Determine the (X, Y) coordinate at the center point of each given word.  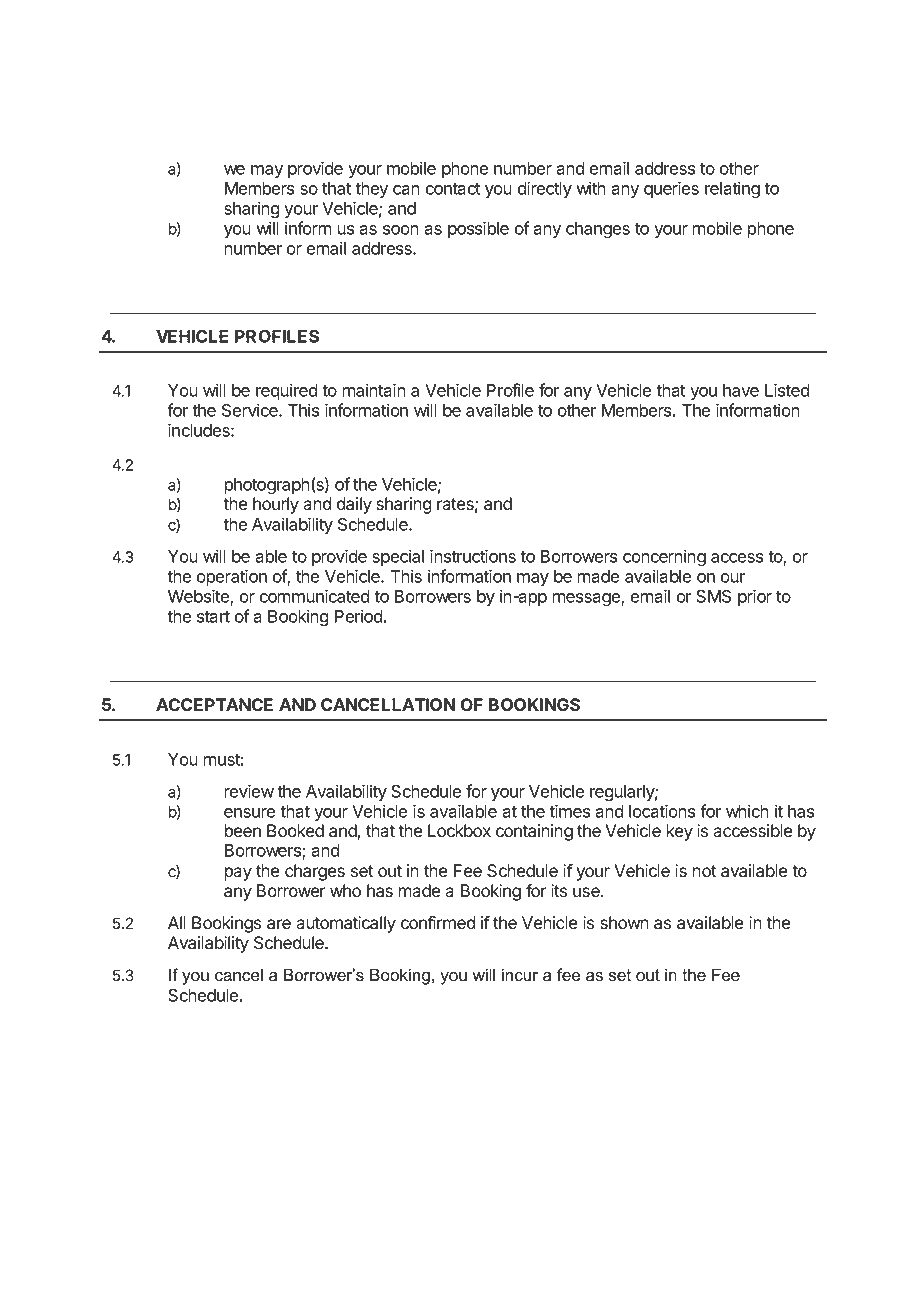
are (279, 924)
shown (624, 923)
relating (732, 190)
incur (520, 975)
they (371, 190)
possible (478, 229)
